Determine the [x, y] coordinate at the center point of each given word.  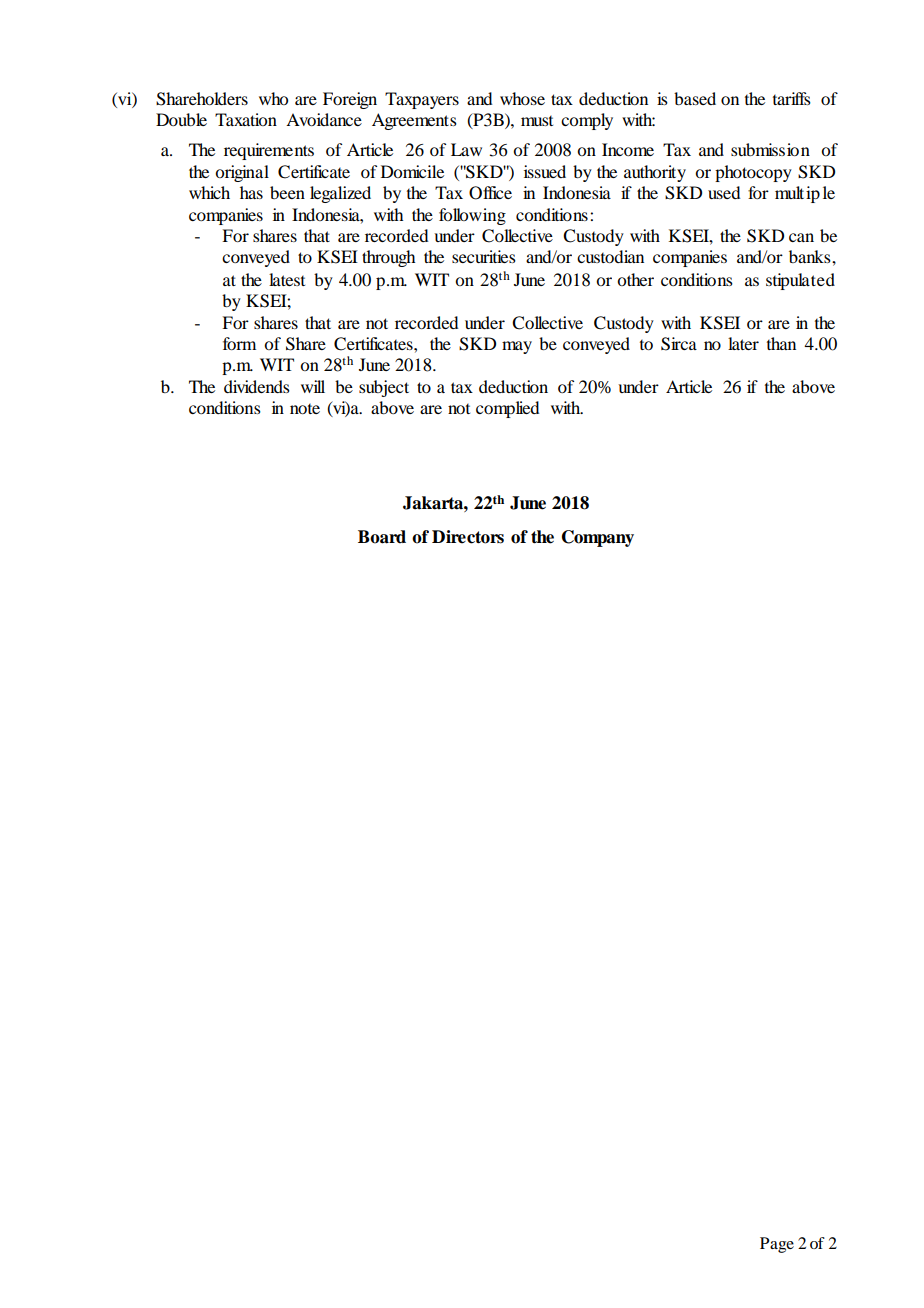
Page [777, 1245]
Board [382, 537]
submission [770, 149]
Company [598, 538]
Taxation [246, 119]
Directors [468, 537]
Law [466, 149]
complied [507, 409]
